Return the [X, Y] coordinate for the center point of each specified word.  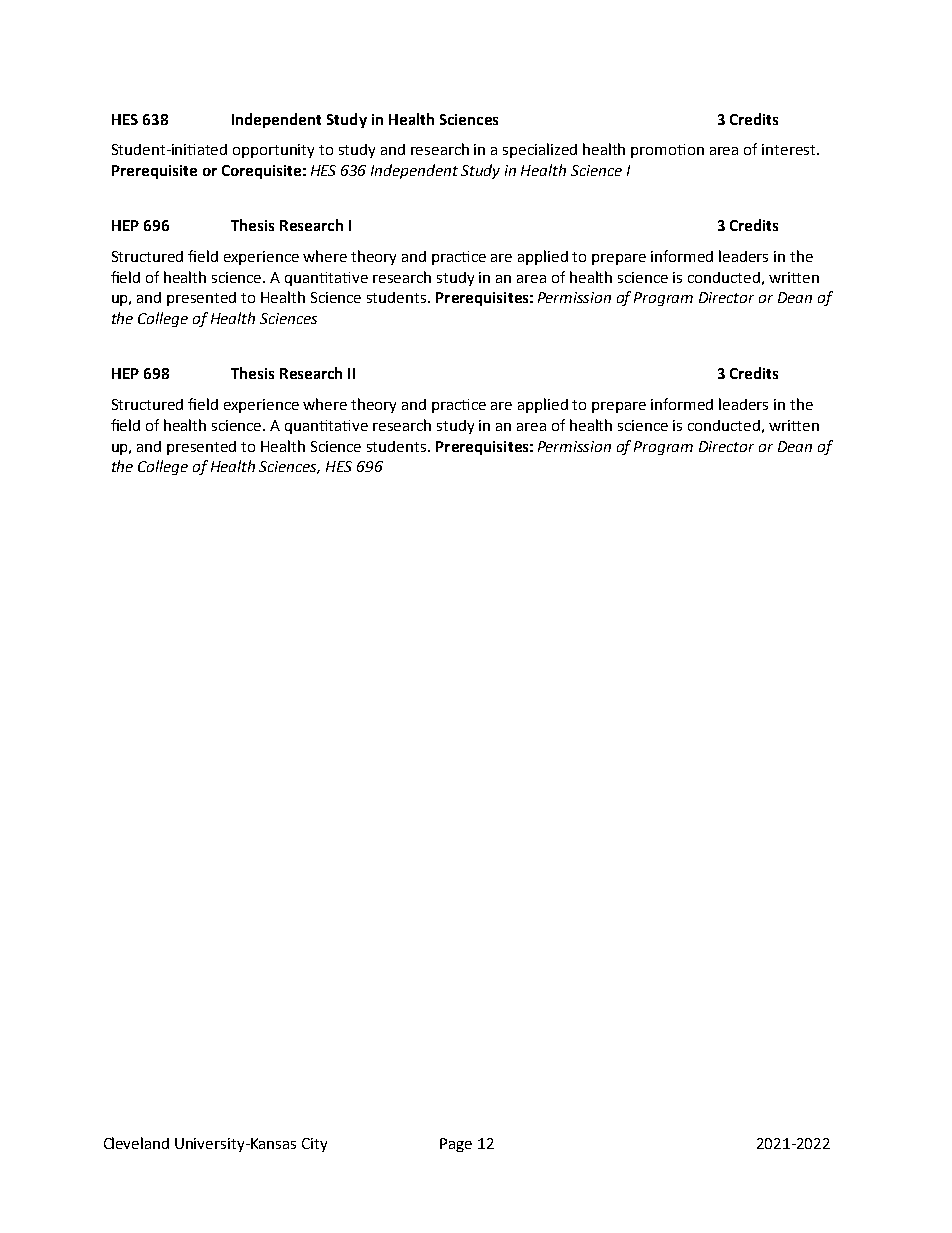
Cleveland [136, 1143]
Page [456, 1145]
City [314, 1145]
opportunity [273, 151]
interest [790, 149]
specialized [540, 150]
